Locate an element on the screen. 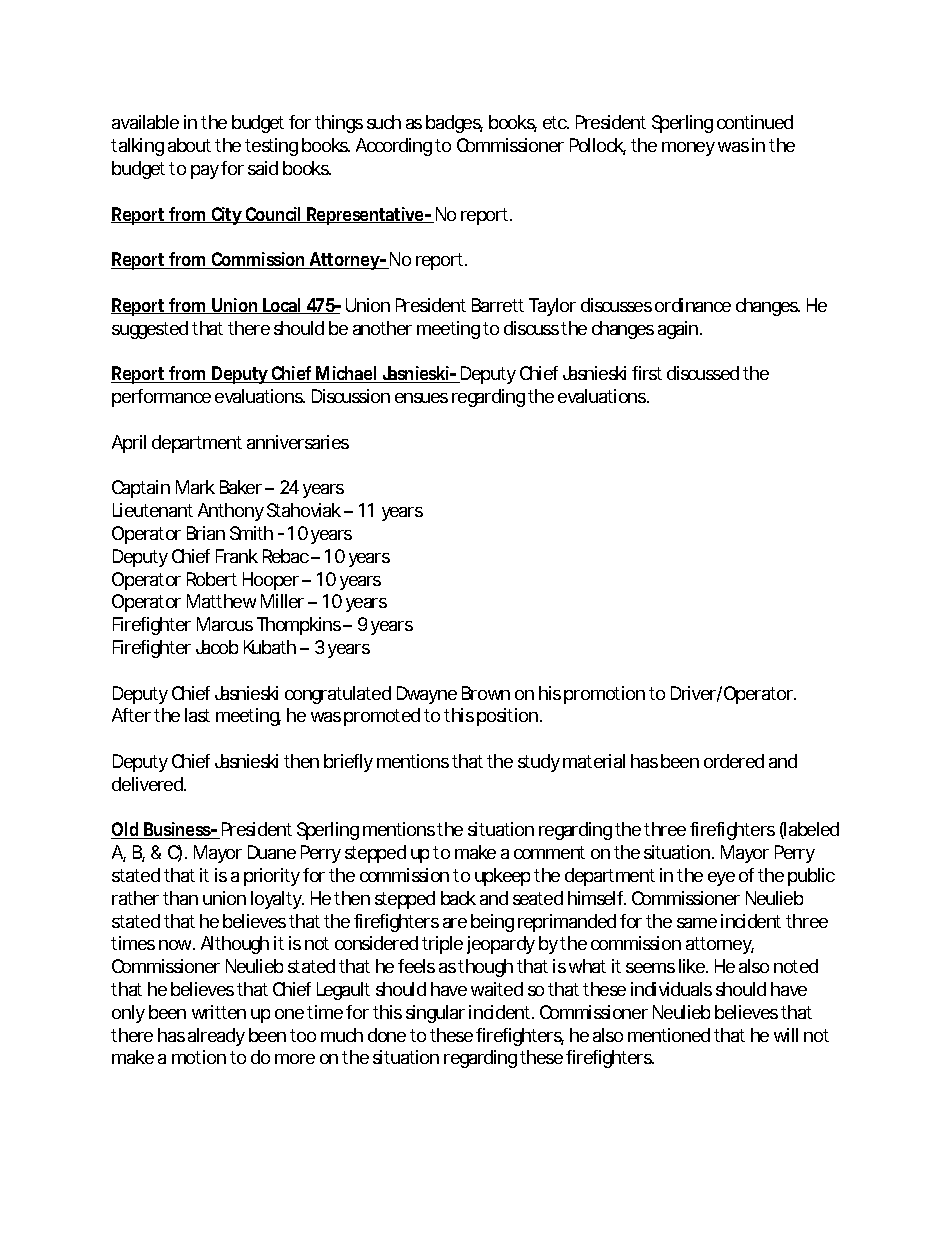 The height and width of the screenshot is (1233, 952). about is located at coordinates (189, 145).
